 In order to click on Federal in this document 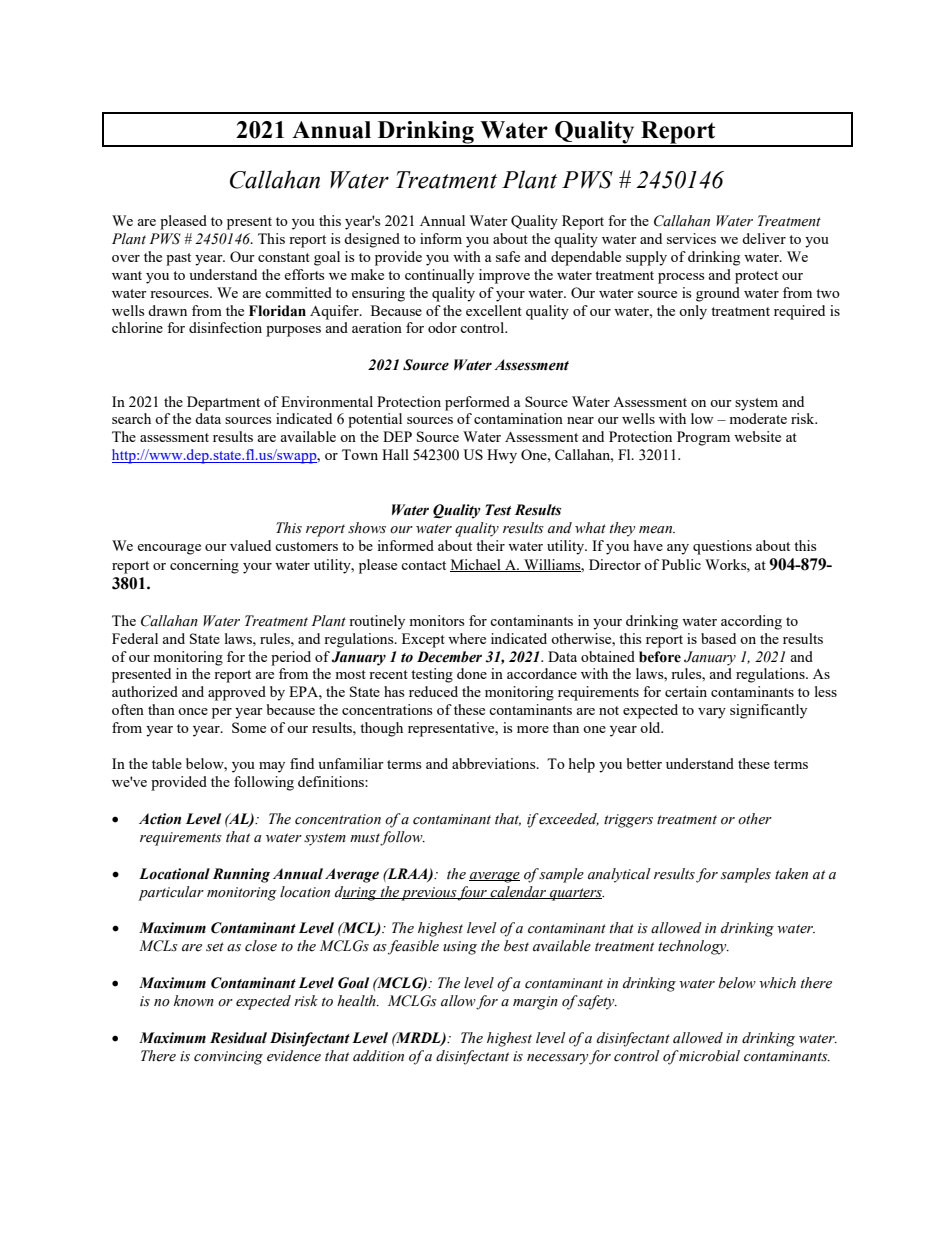, I will do `click(135, 638)`.
